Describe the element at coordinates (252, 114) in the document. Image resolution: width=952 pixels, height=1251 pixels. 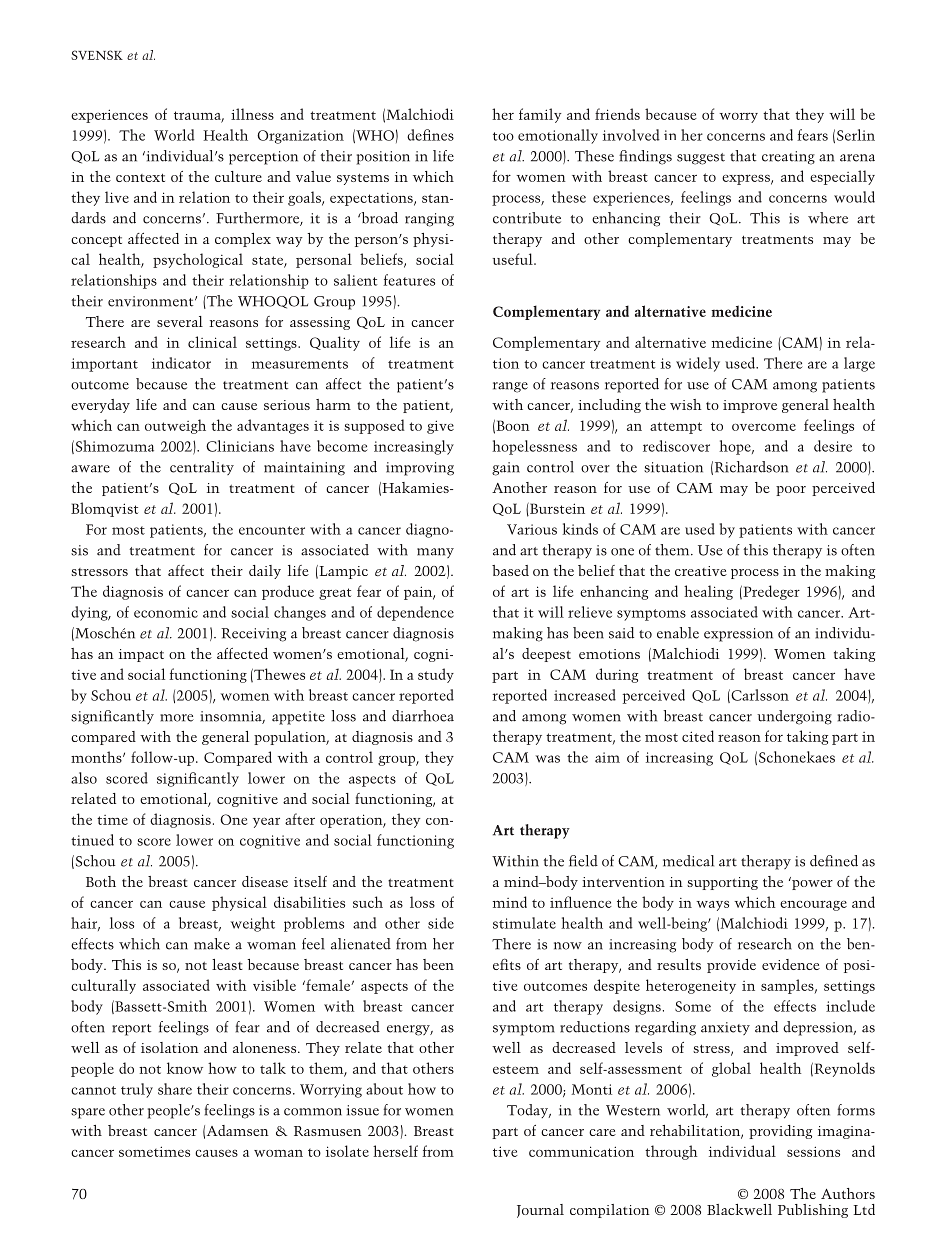
I see `illness` at that location.
